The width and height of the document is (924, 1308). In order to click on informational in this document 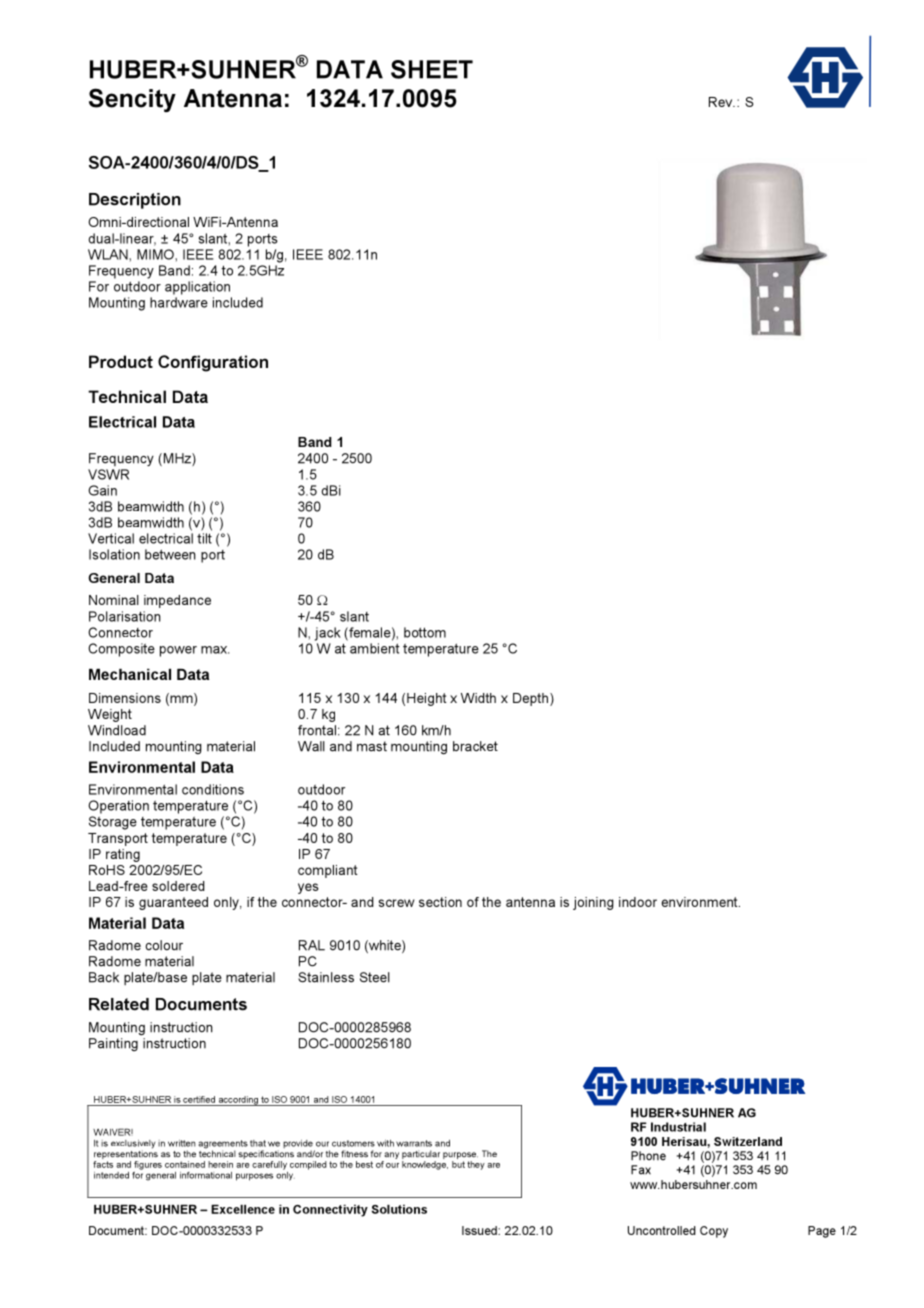, I will do `click(206, 1175)`.
